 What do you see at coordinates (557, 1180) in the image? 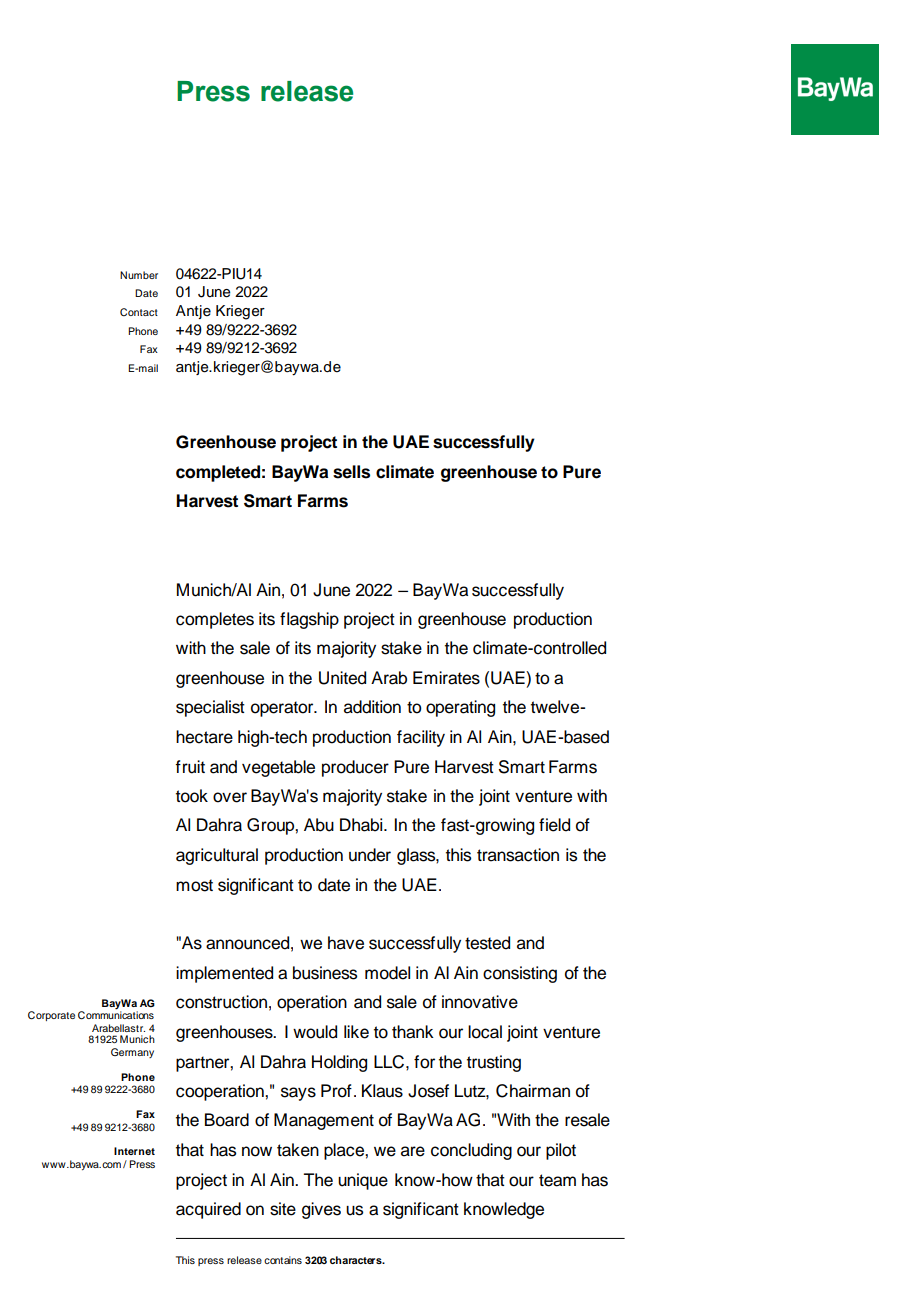
I see `team` at bounding box center [557, 1180].
